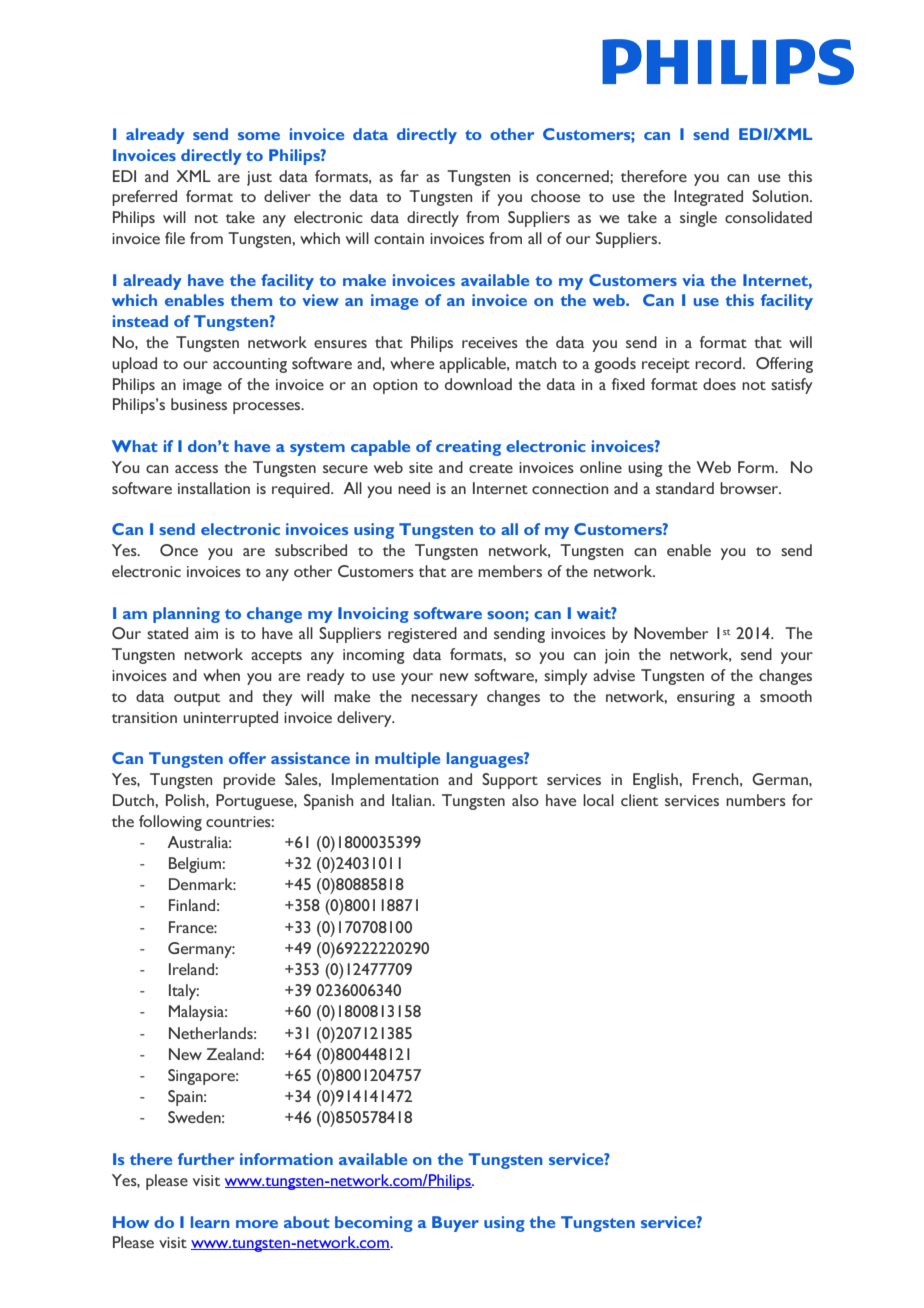  What do you see at coordinates (706, 698) in the image?
I see `ensuring` at bounding box center [706, 698].
